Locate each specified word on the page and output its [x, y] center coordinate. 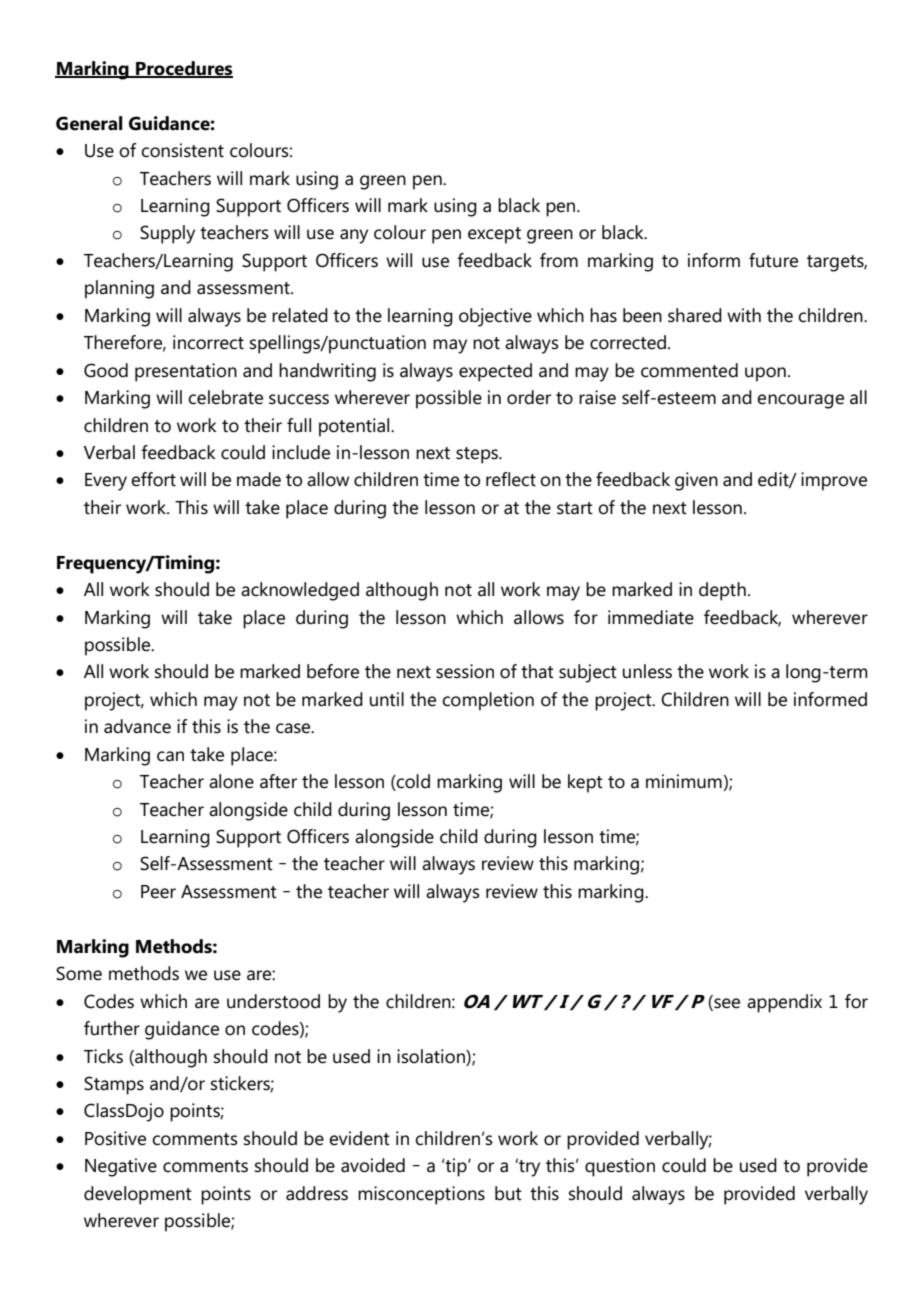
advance [137, 726]
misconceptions [421, 1195]
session [465, 671]
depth [722, 591]
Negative [121, 1167]
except [494, 235]
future [773, 260]
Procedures [183, 69]
